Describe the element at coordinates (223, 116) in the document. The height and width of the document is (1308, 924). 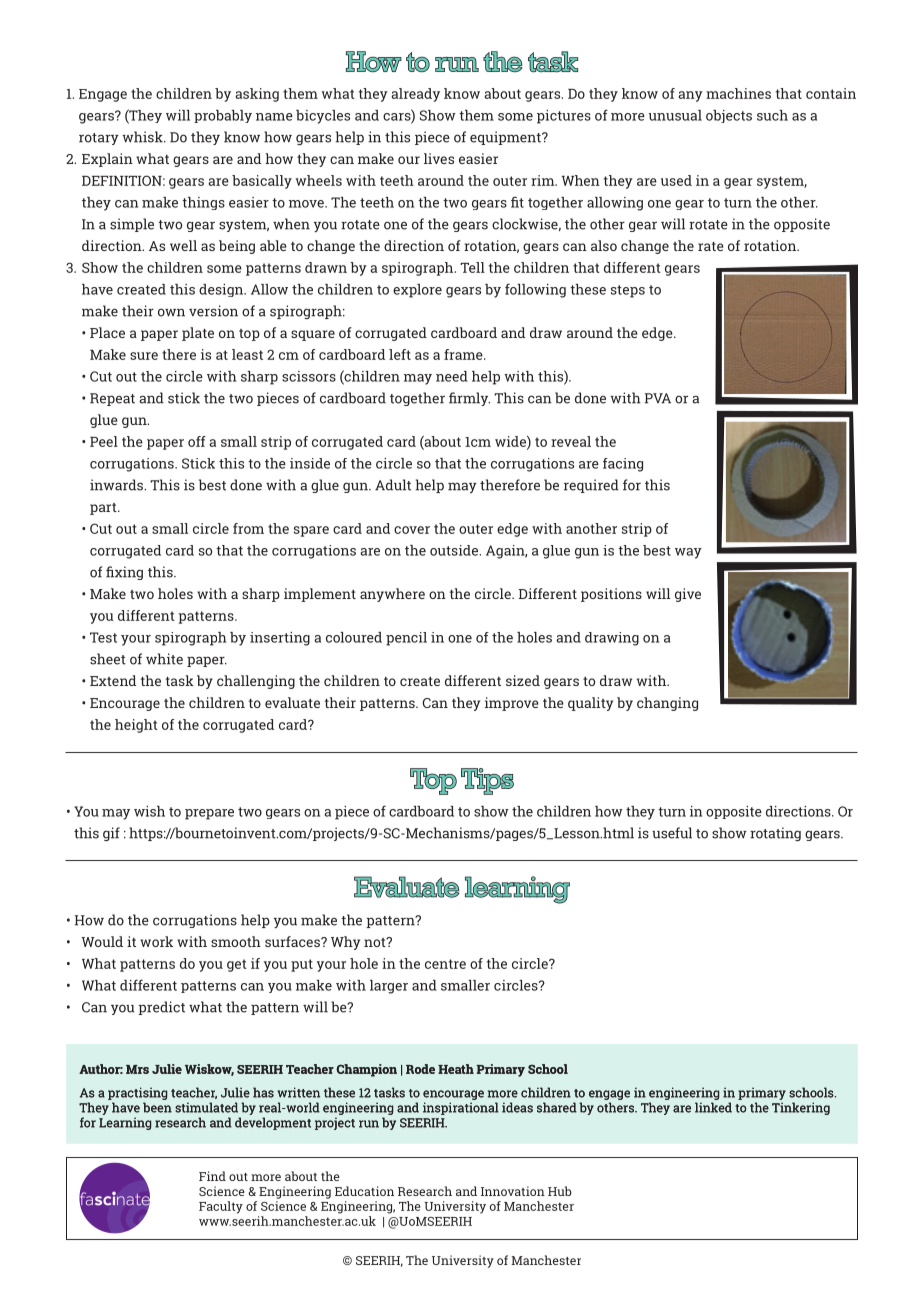
I see `probably` at that location.
